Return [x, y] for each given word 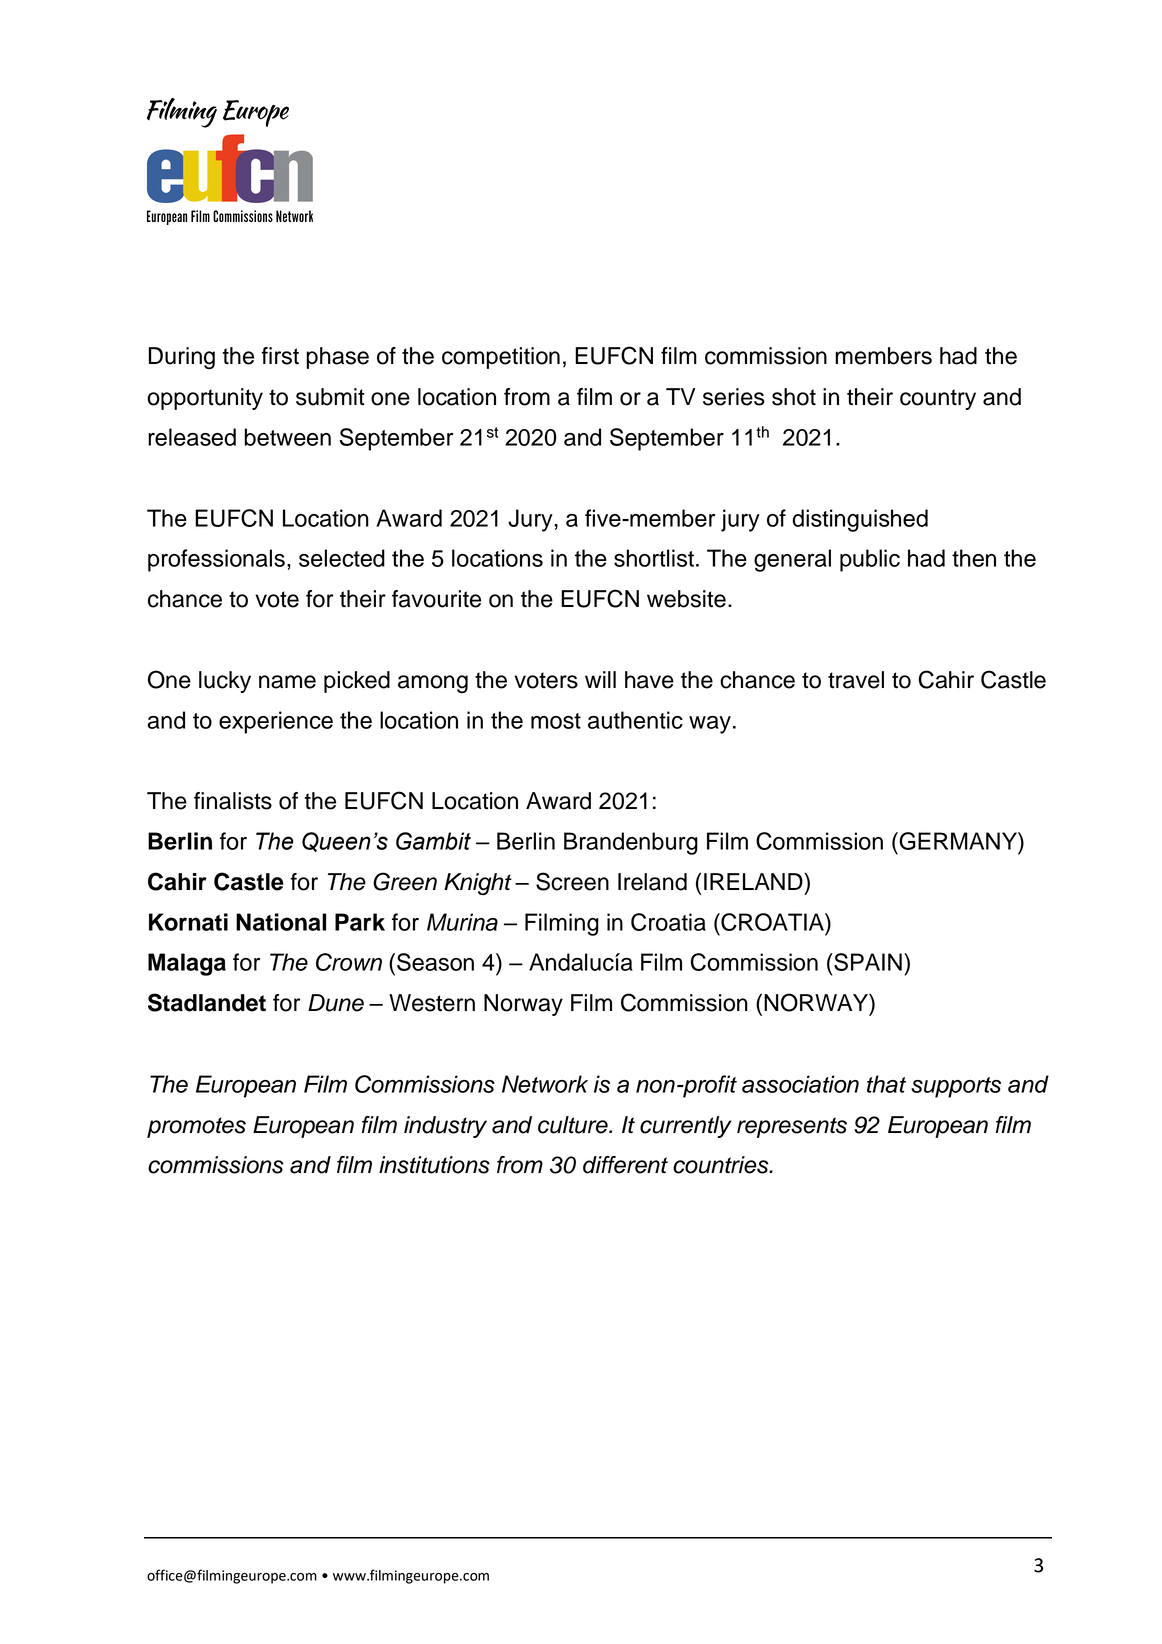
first [280, 356]
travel [856, 680]
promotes [196, 1127]
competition [501, 358]
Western [432, 1003]
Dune [336, 1003]
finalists [233, 801]
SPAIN [867, 962]
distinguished [860, 520]
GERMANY [958, 841]
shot [794, 397]
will [600, 679]
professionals [216, 560]
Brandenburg [631, 843]
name [287, 682]
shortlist [654, 558]
